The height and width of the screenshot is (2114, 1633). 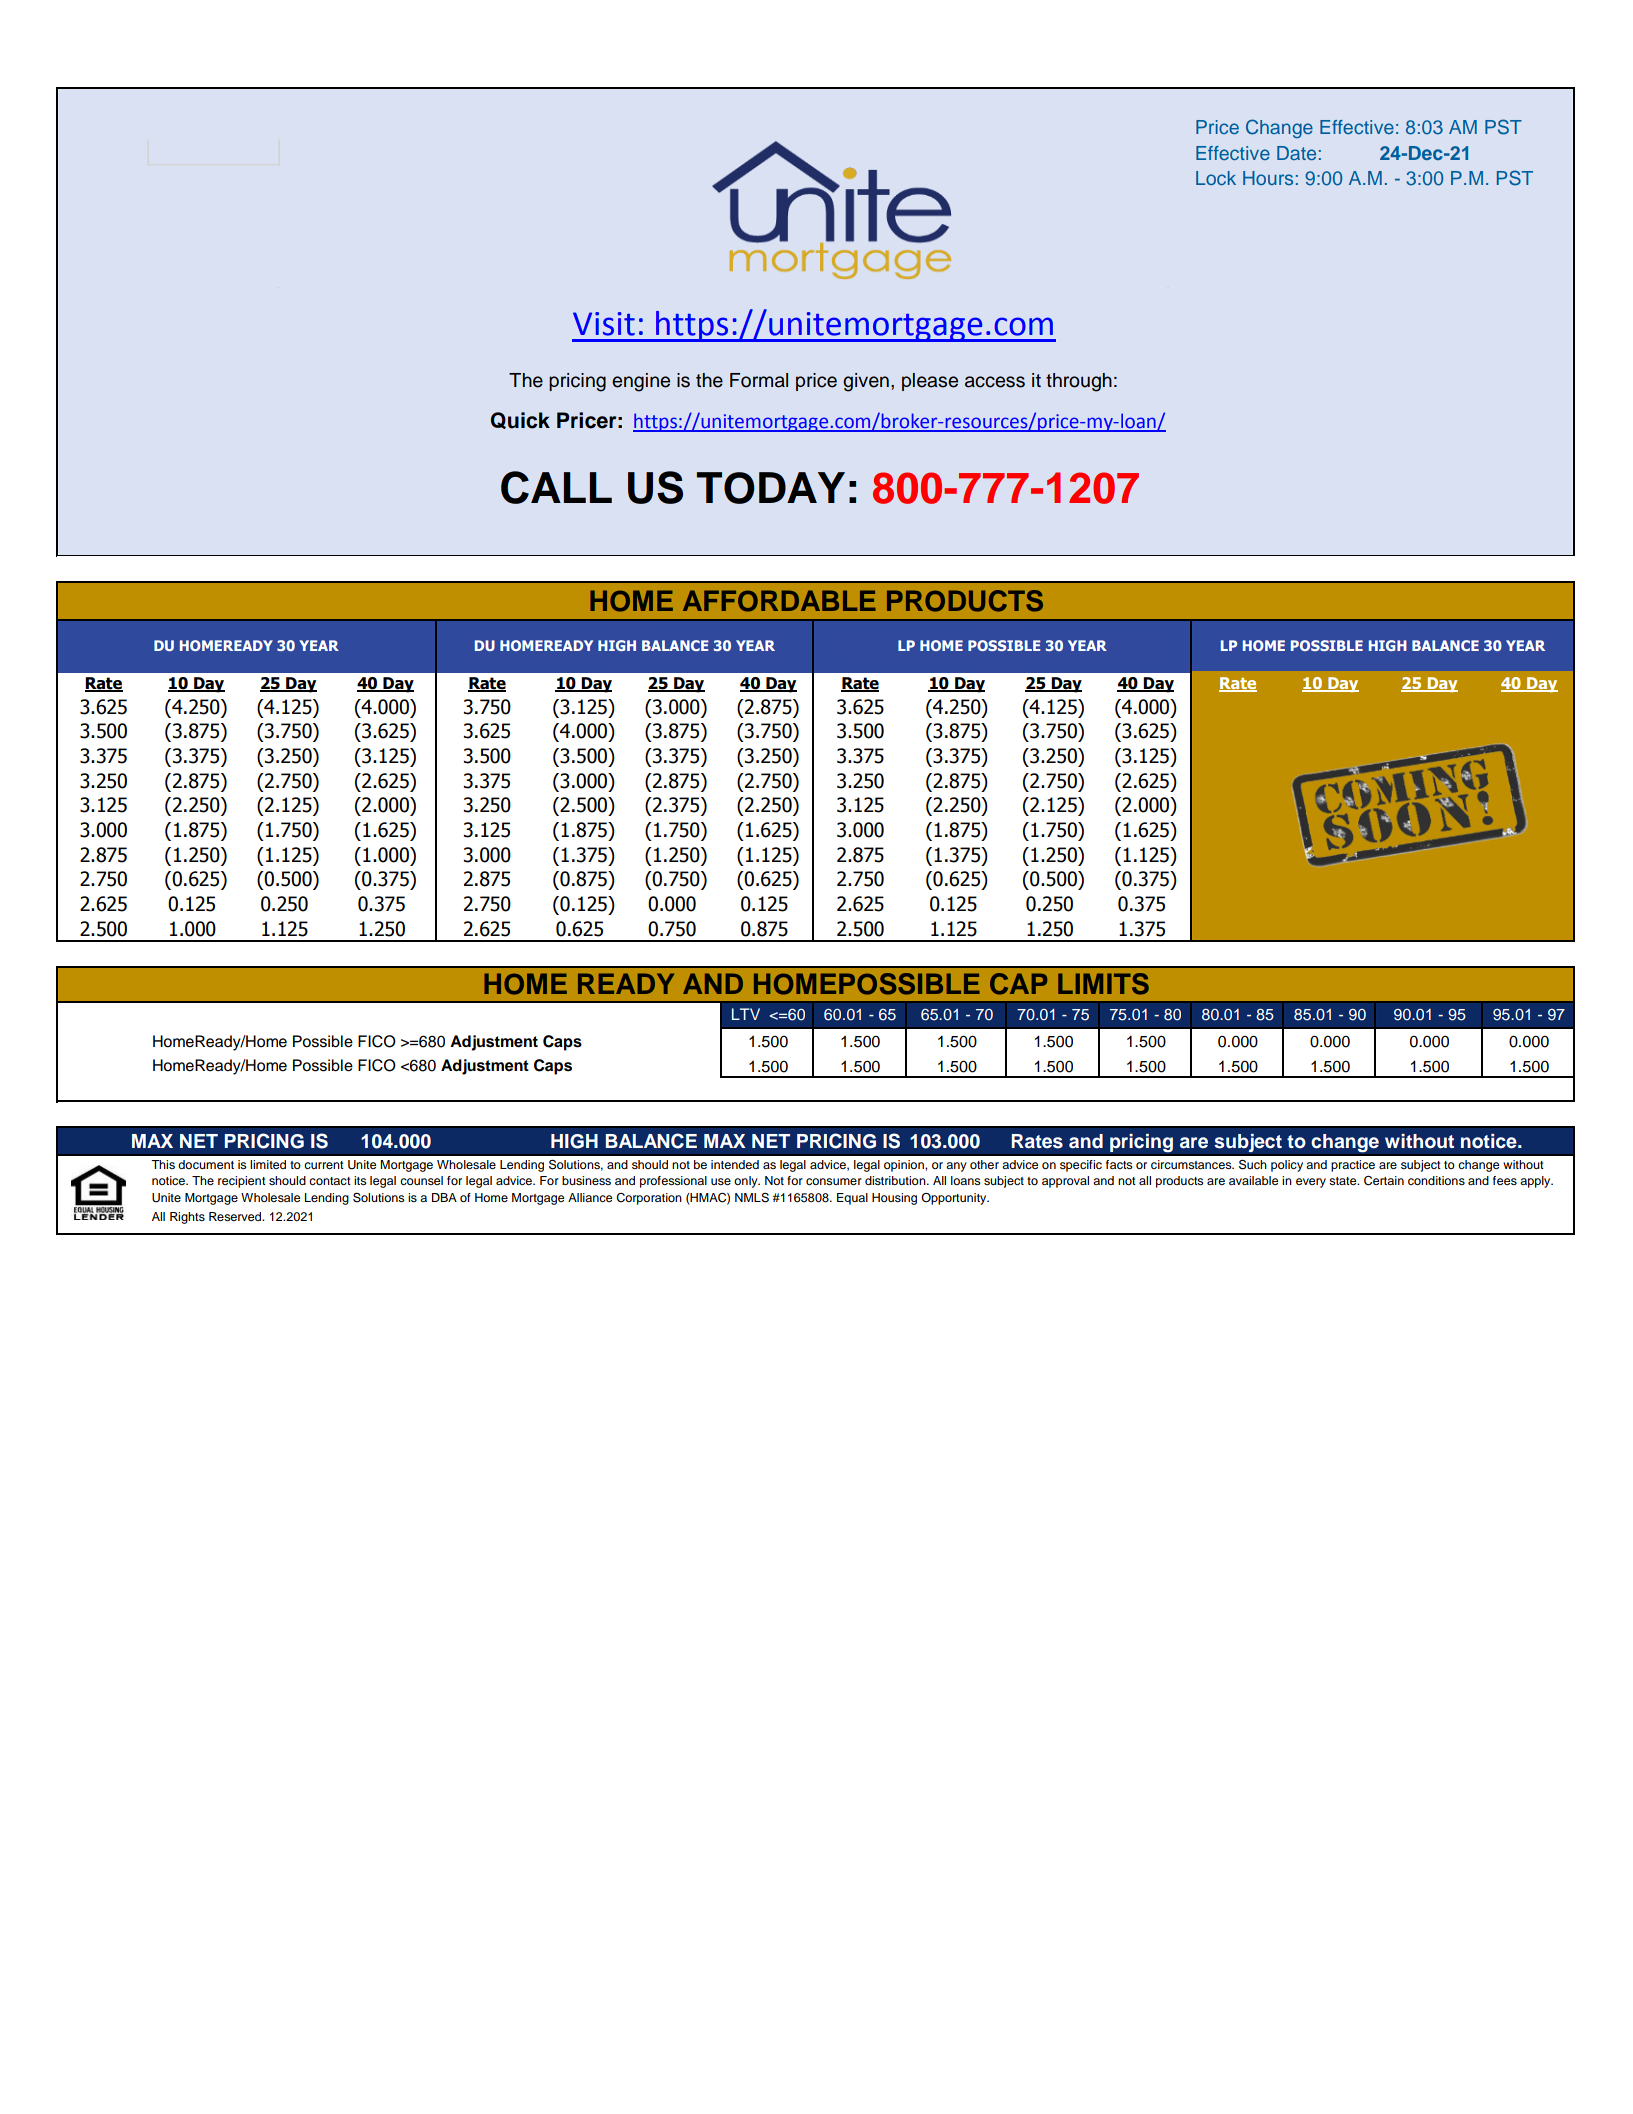 I want to click on LTV, so click(x=746, y=1014).
